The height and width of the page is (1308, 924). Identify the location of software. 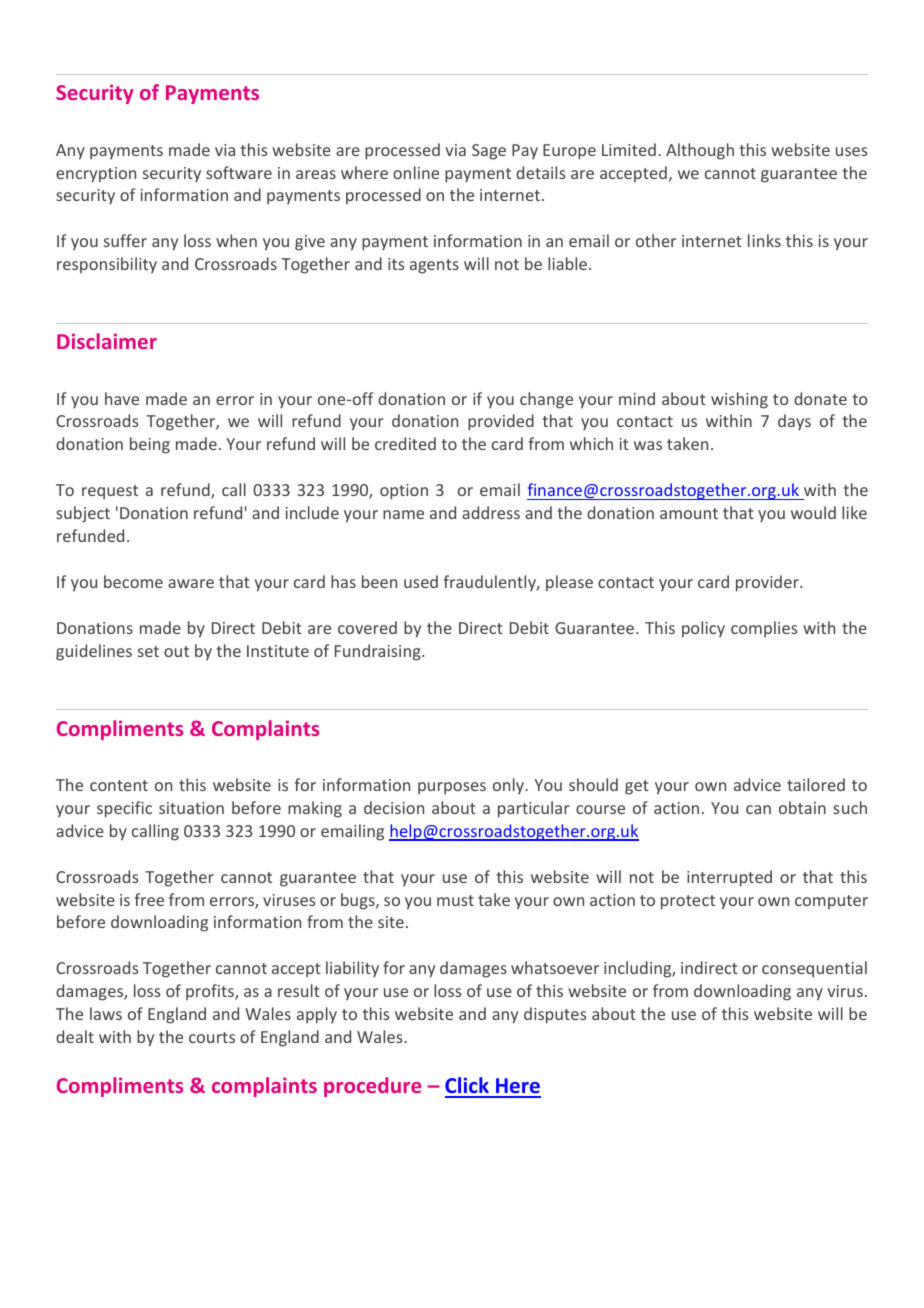
(239, 172).
